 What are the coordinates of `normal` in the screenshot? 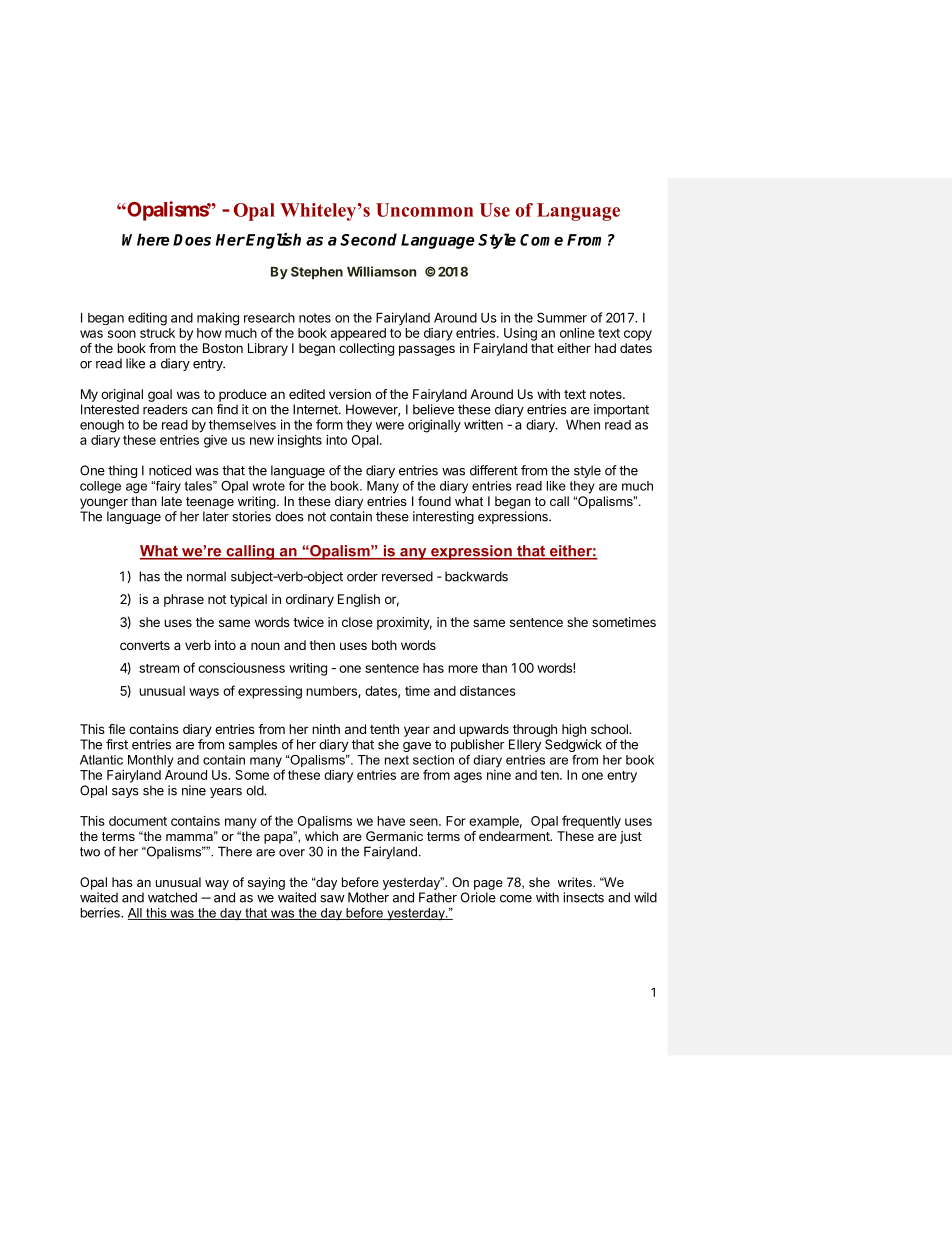 It's located at (206, 576).
